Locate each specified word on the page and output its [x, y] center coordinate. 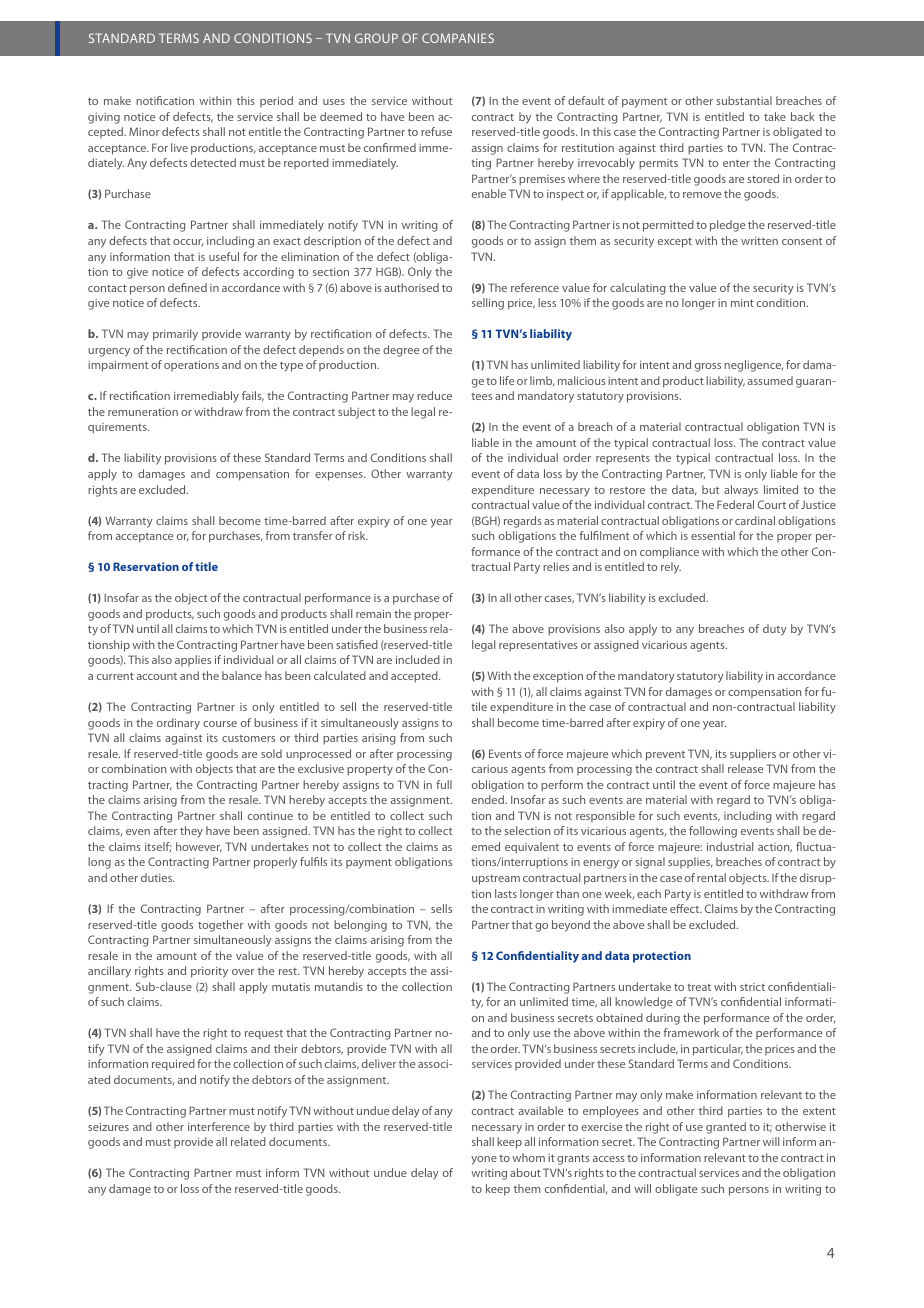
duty [775, 630]
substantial [744, 100]
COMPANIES [458, 38]
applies [193, 660]
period [276, 101]
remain [373, 614]
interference [219, 1126]
